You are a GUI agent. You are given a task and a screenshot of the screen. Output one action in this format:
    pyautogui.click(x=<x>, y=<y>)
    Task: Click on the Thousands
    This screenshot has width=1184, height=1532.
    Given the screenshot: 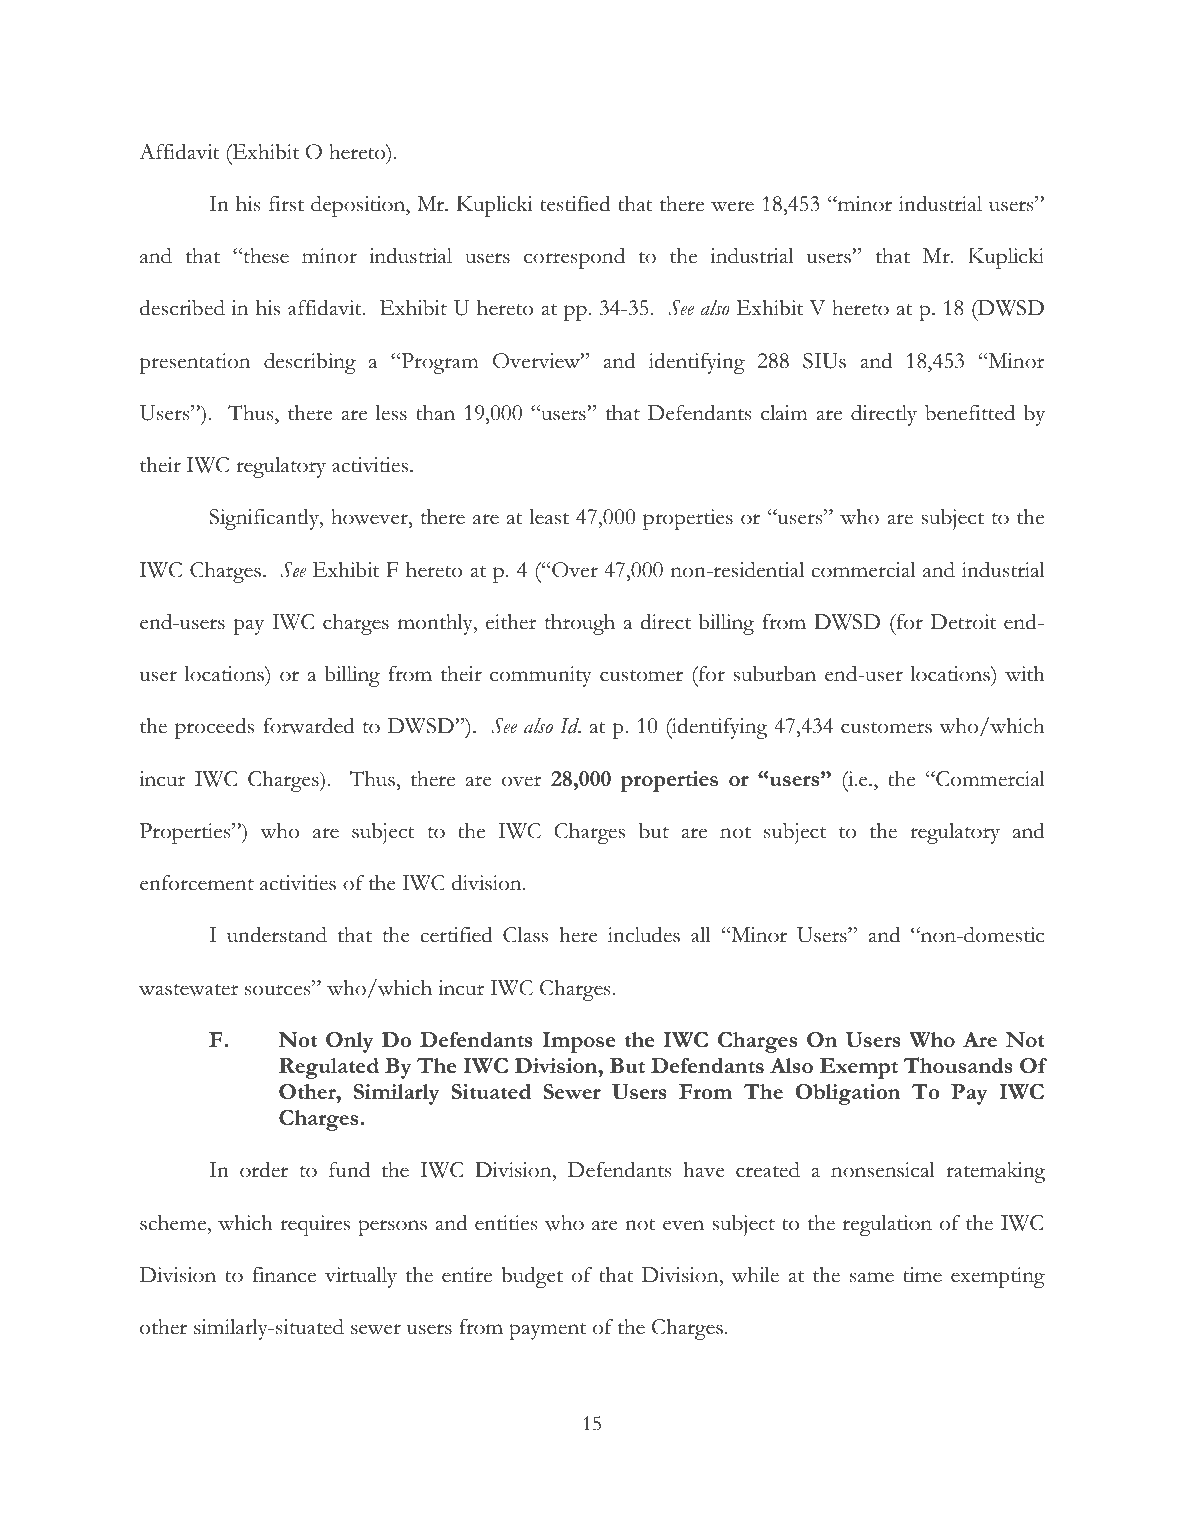 What is the action you would take?
    pyautogui.click(x=958, y=1065)
